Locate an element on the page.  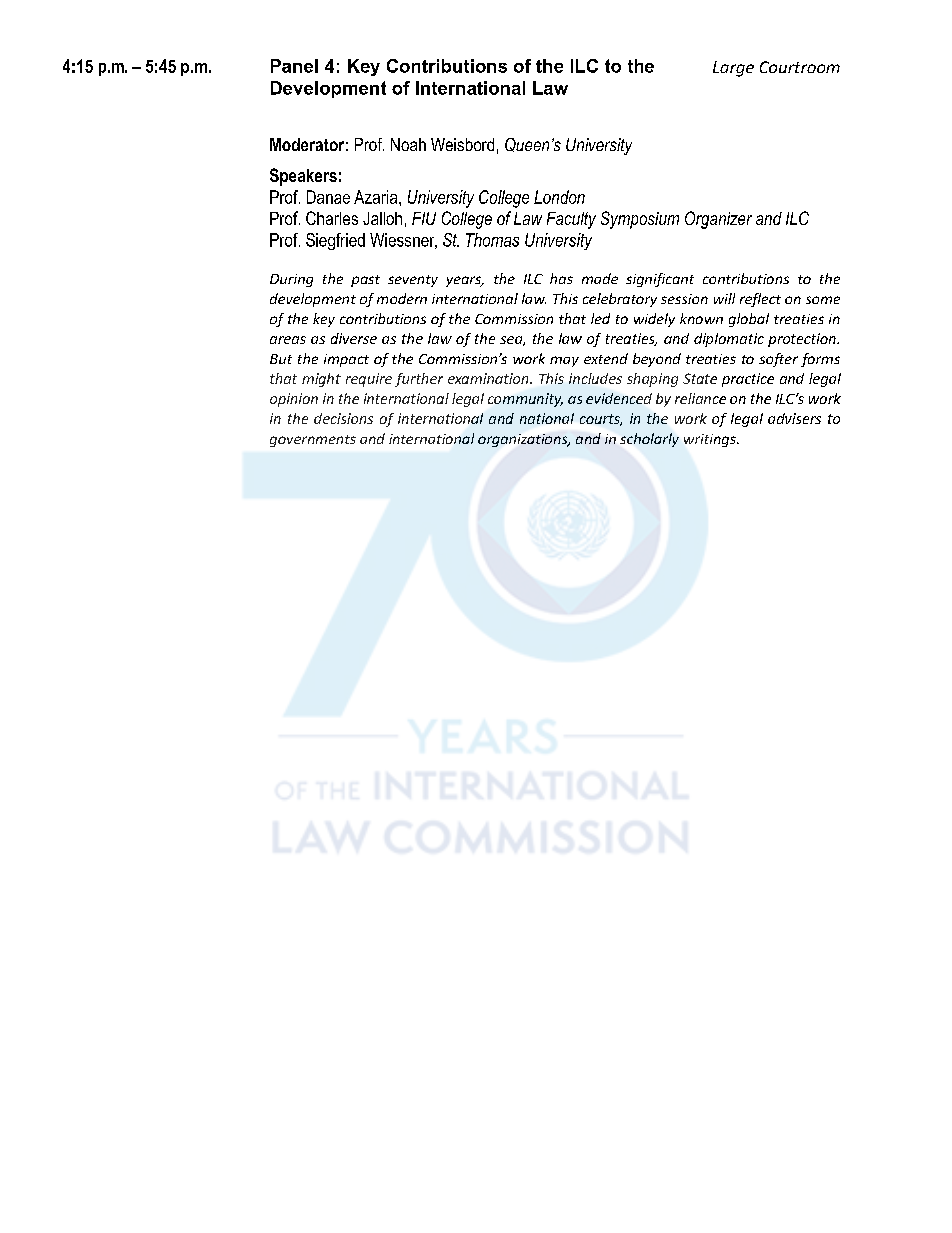
diverse is located at coordinates (354, 338).
